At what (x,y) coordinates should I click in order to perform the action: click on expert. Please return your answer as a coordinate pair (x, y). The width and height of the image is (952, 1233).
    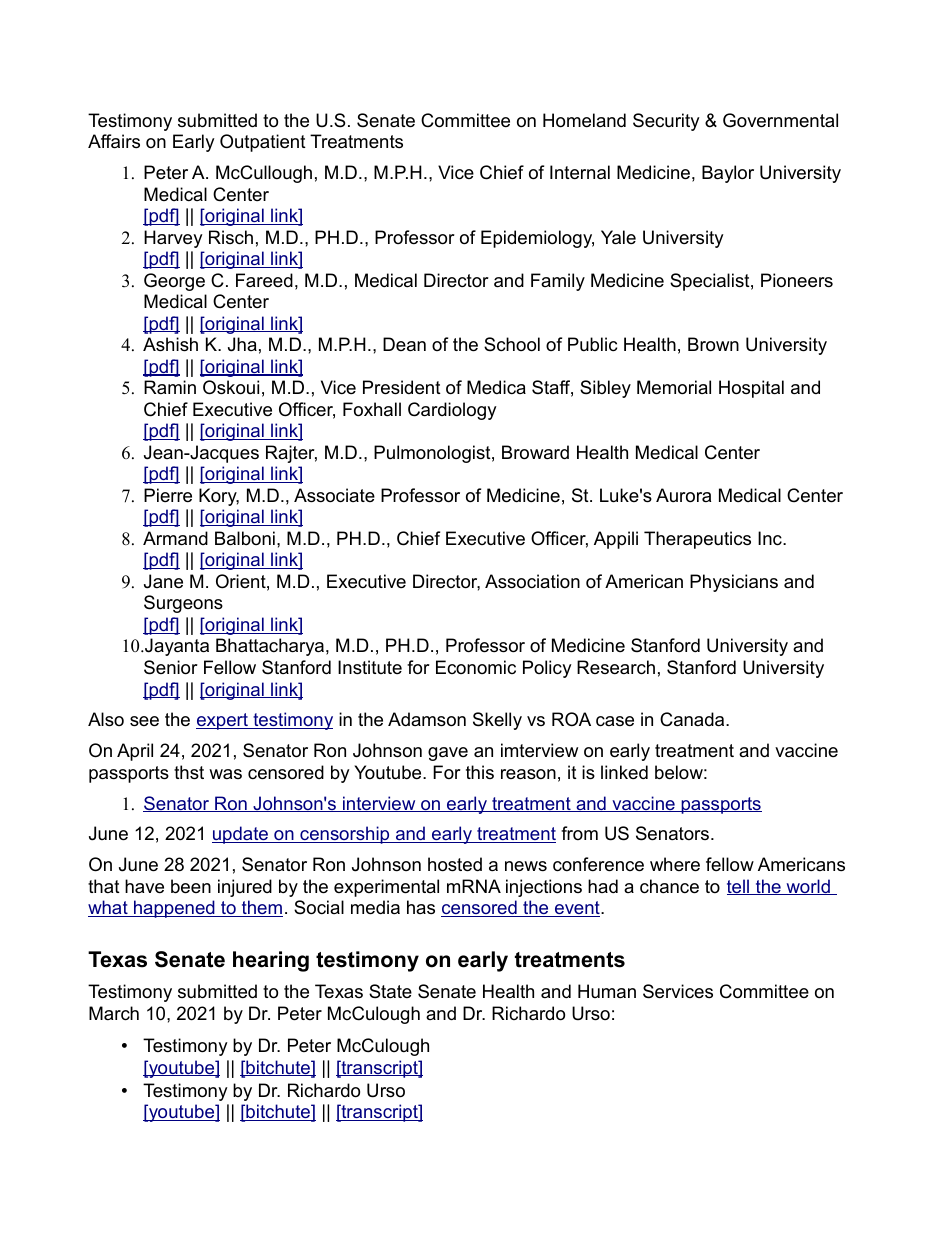
    Looking at the image, I should click on (223, 721).
